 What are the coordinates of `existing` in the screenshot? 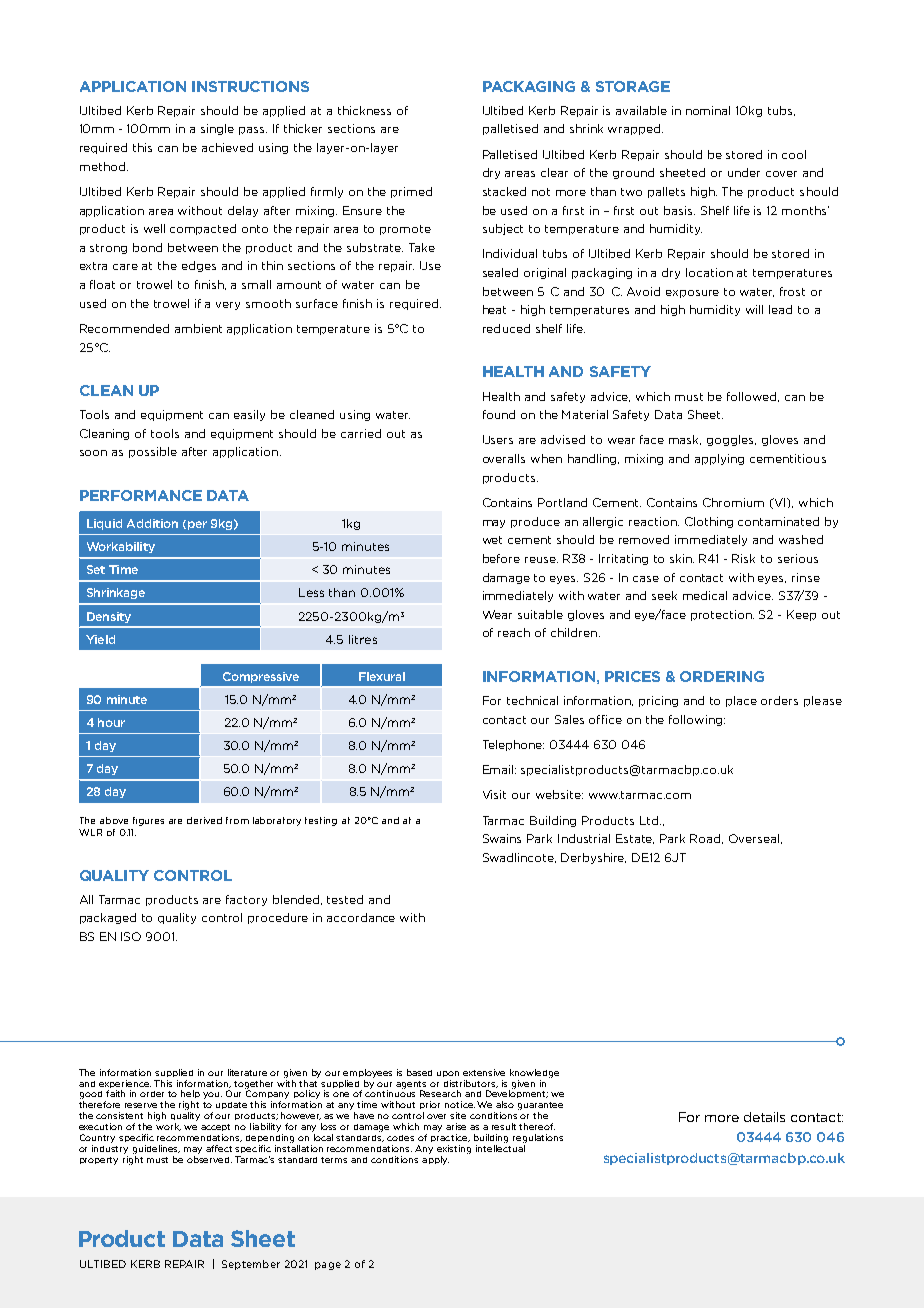 It's located at (454, 1149).
